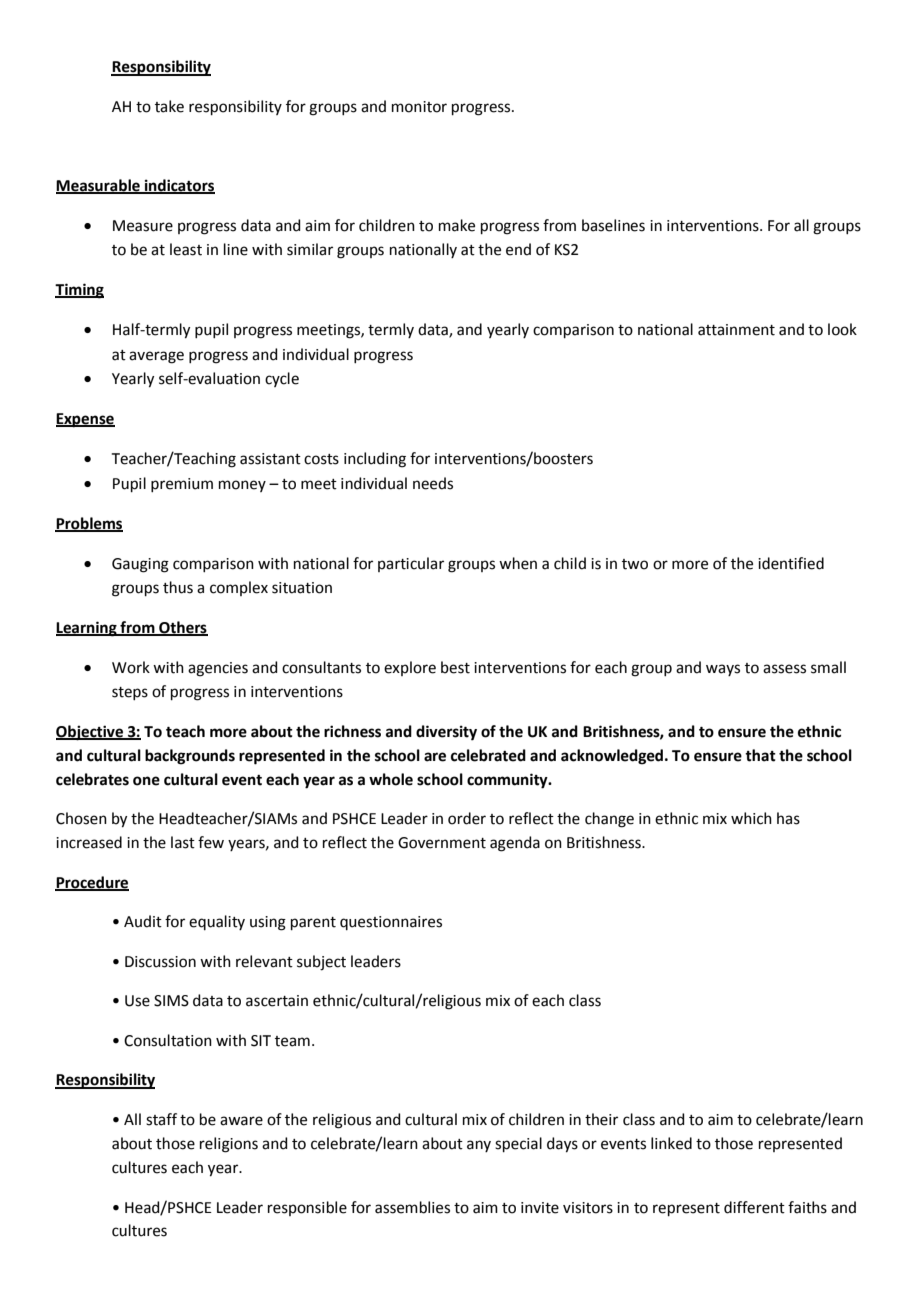 The image size is (924, 1308). I want to click on order, so click(467, 818).
